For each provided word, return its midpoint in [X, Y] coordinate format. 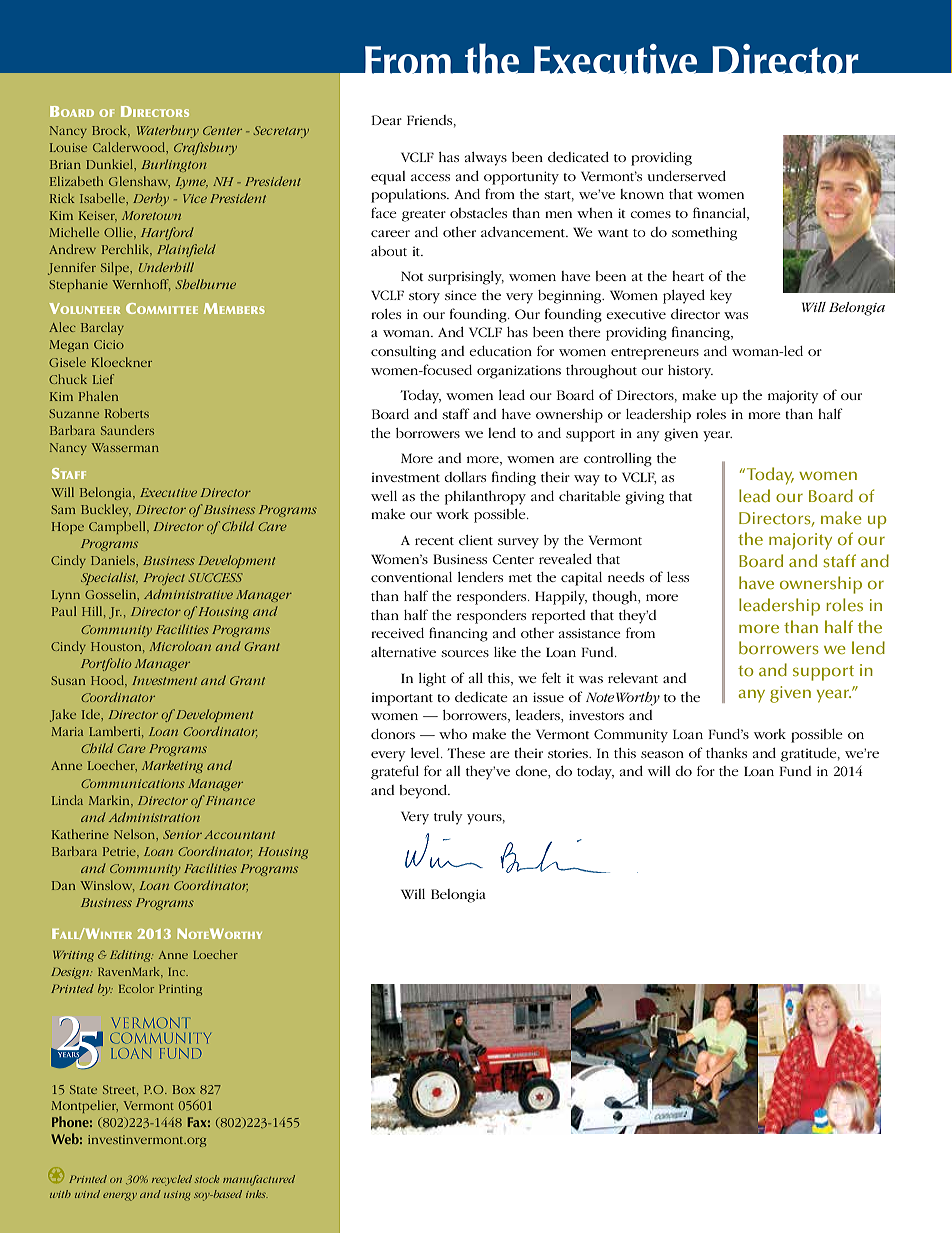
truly [448, 818]
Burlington [174, 165]
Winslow [107, 886]
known [642, 194]
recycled [172, 1180]
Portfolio [106, 664]
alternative [403, 652]
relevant [633, 678]
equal [388, 178]
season [662, 754]
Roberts [127, 413]
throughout [601, 372]
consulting [403, 353]
